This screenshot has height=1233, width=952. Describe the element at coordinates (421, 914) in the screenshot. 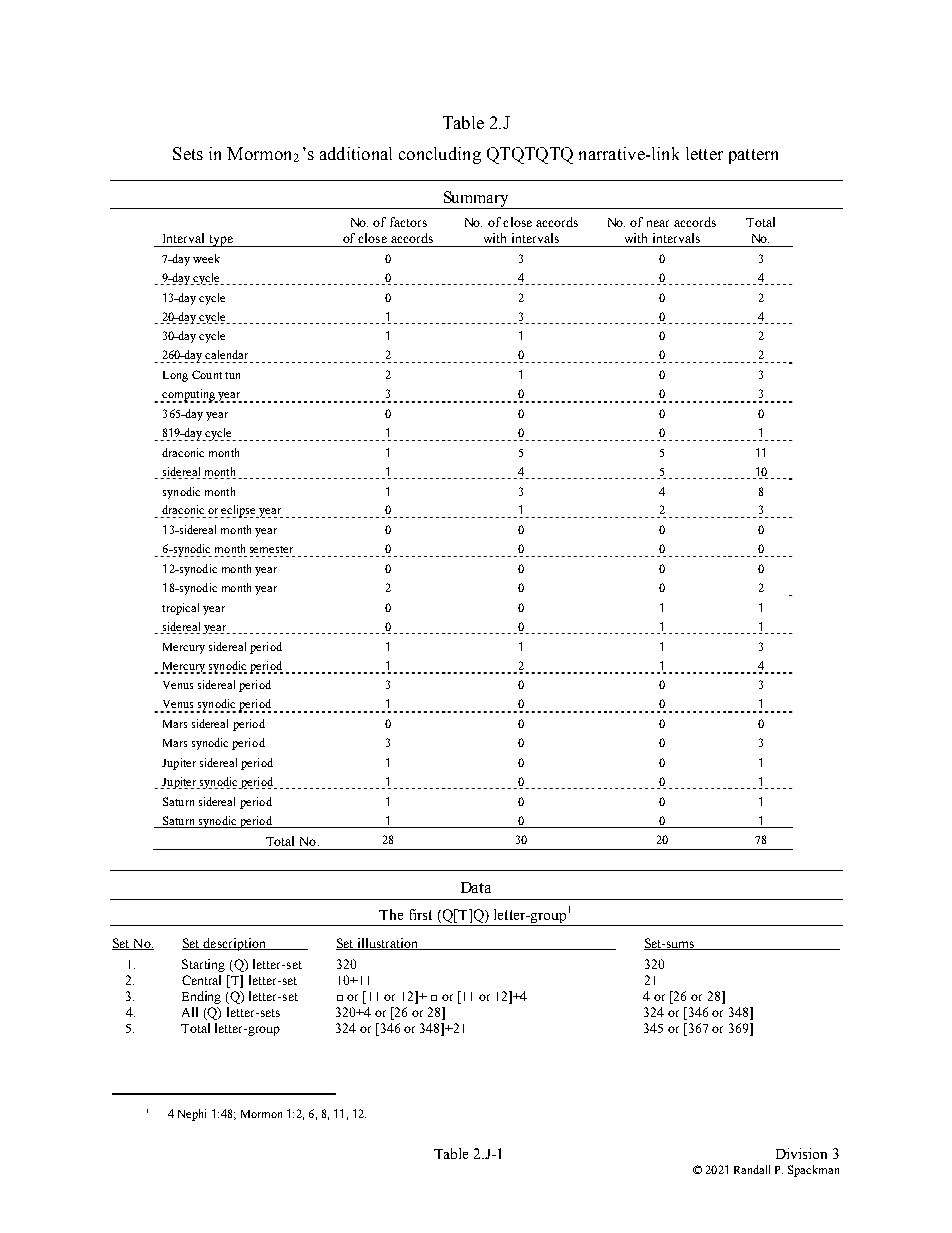

I see `first` at that location.
